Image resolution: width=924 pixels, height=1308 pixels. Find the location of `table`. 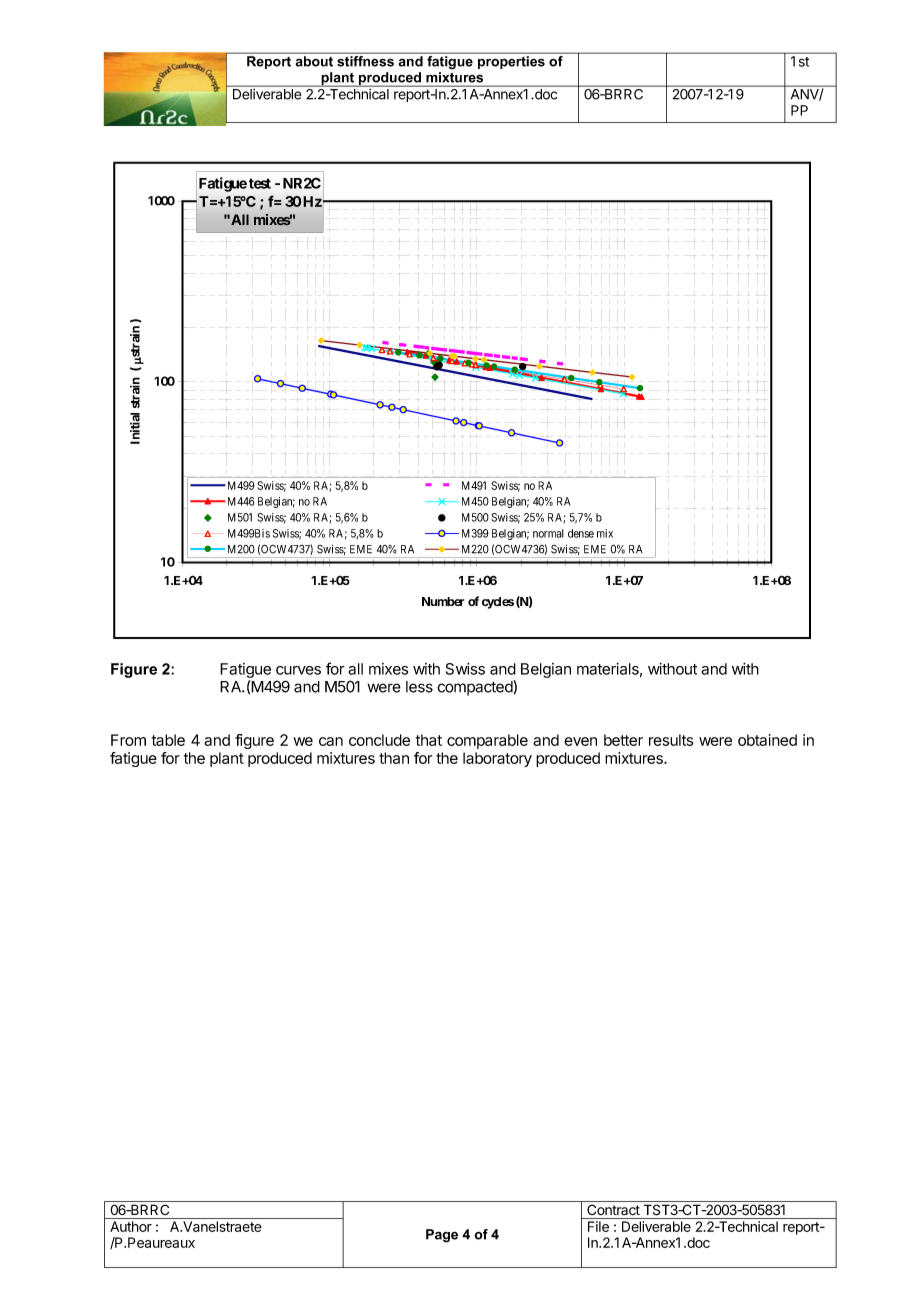

table is located at coordinates (168, 740).
